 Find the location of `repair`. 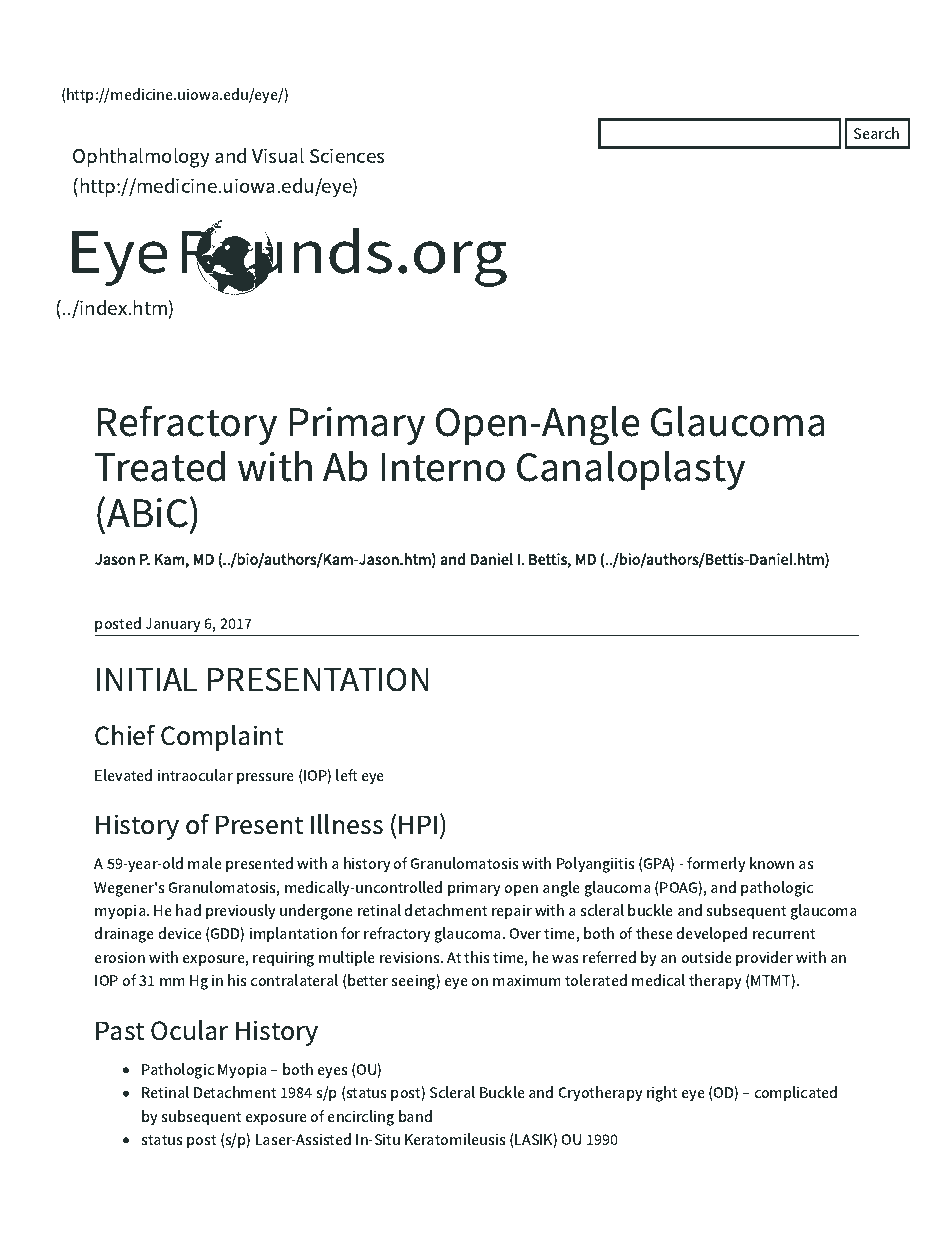

repair is located at coordinates (512, 912).
